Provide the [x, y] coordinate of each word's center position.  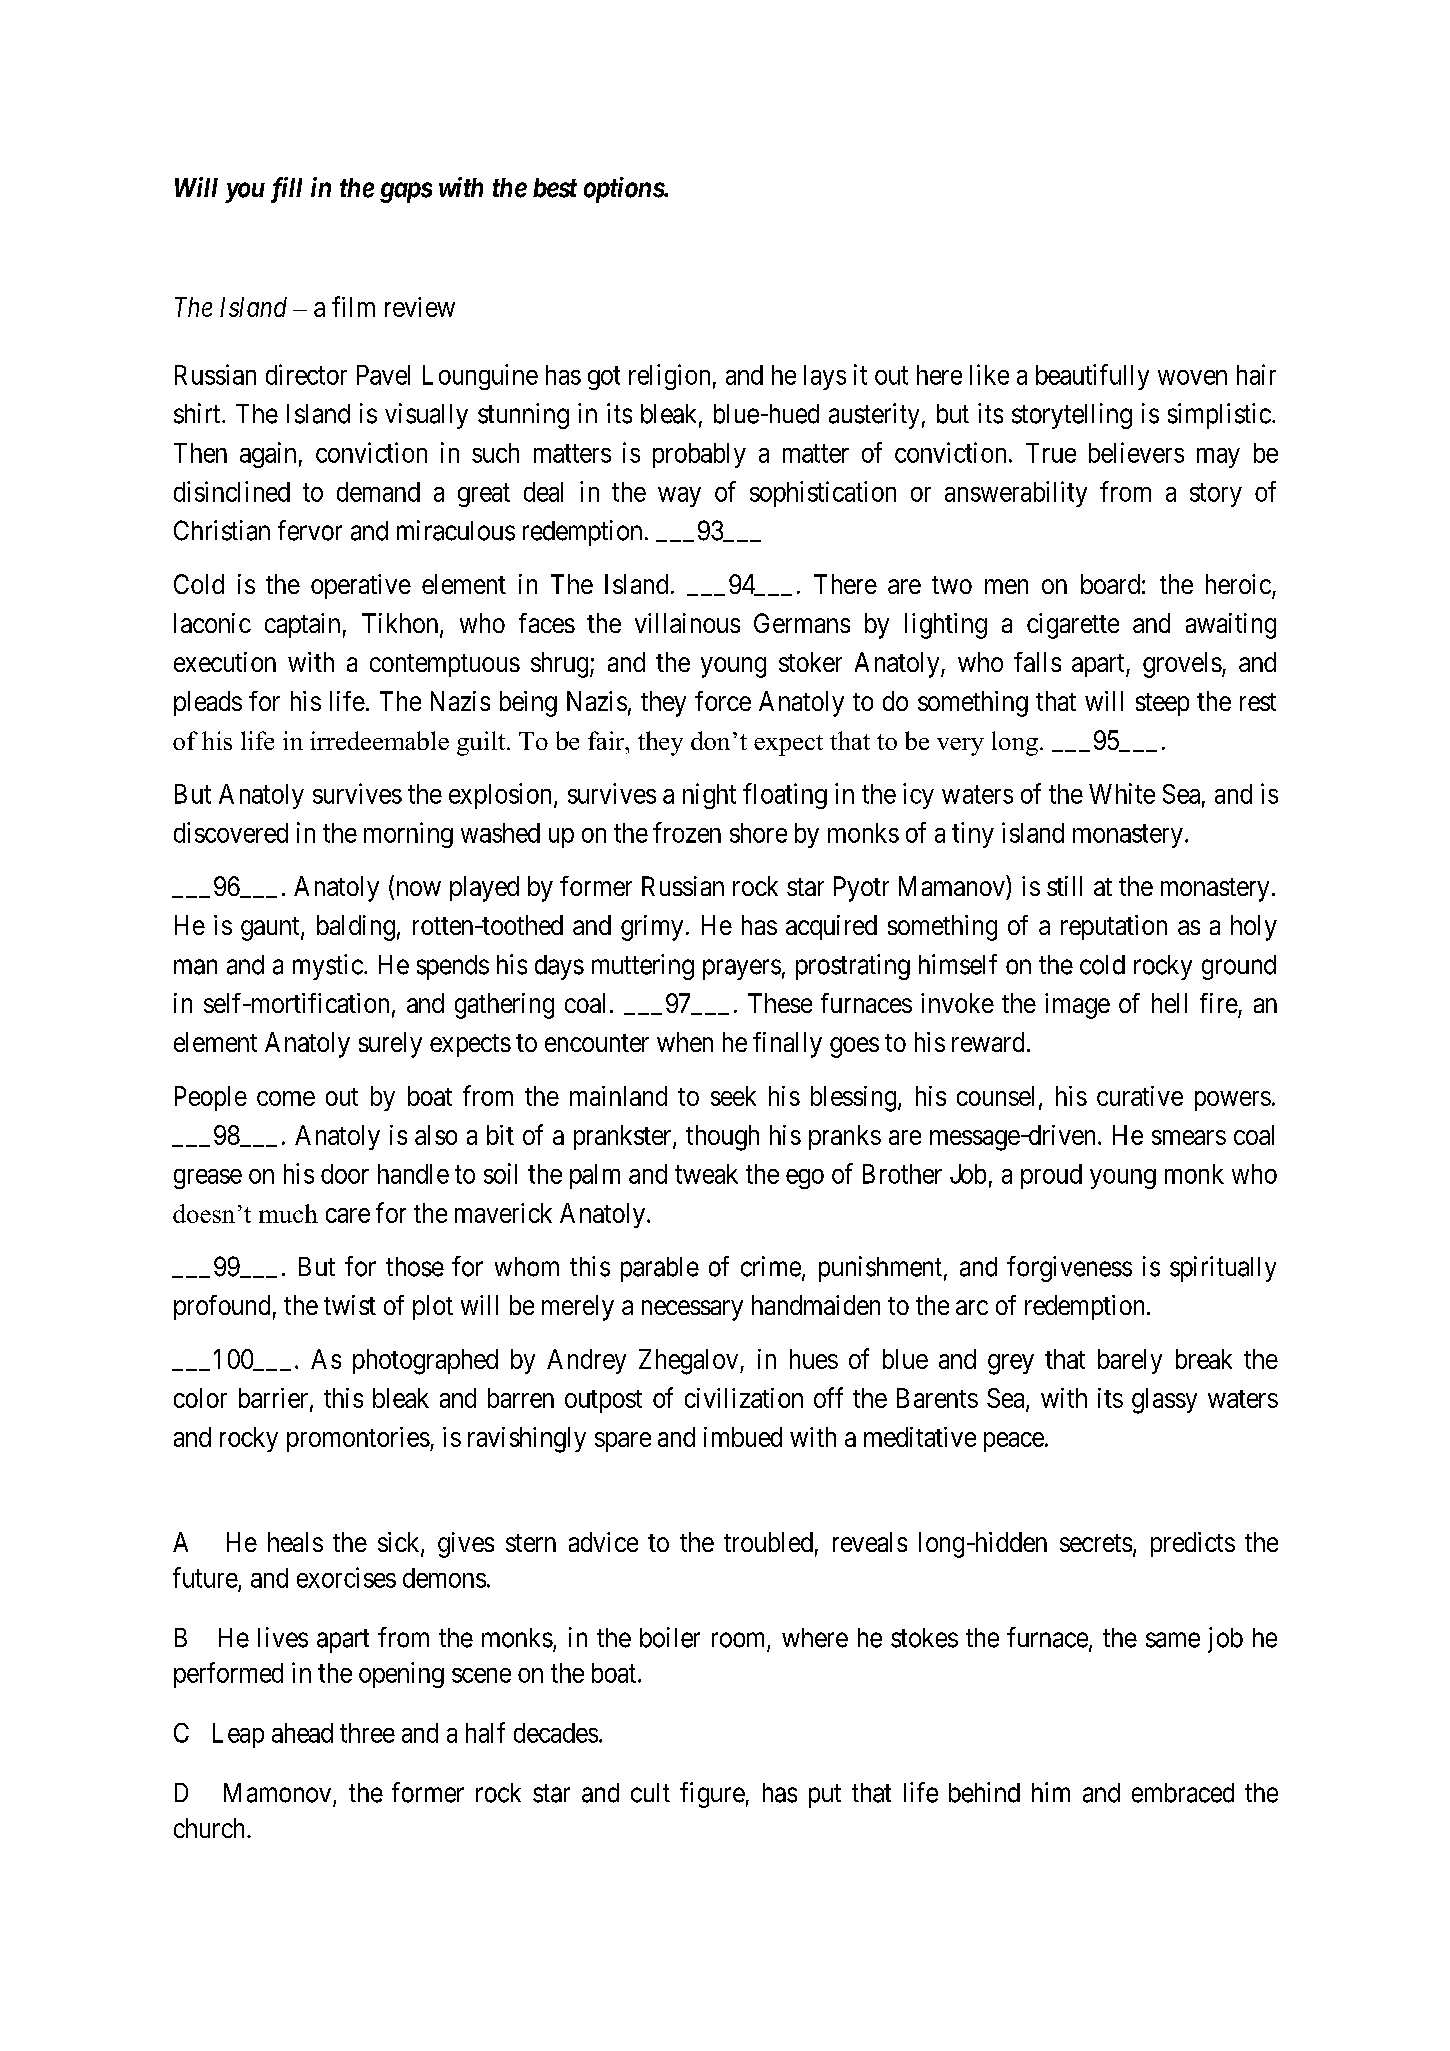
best [555, 188]
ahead [302, 1733]
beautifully [1092, 377]
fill [286, 190]
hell [1169, 1003]
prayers [742, 969]
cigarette [1073, 626]
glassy [1164, 1401]
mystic [328, 967]
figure [712, 1795]
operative [361, 586]
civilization [744, 1398]
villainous [687, 623]
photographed [425, 1362]
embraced [1183, 1793]
